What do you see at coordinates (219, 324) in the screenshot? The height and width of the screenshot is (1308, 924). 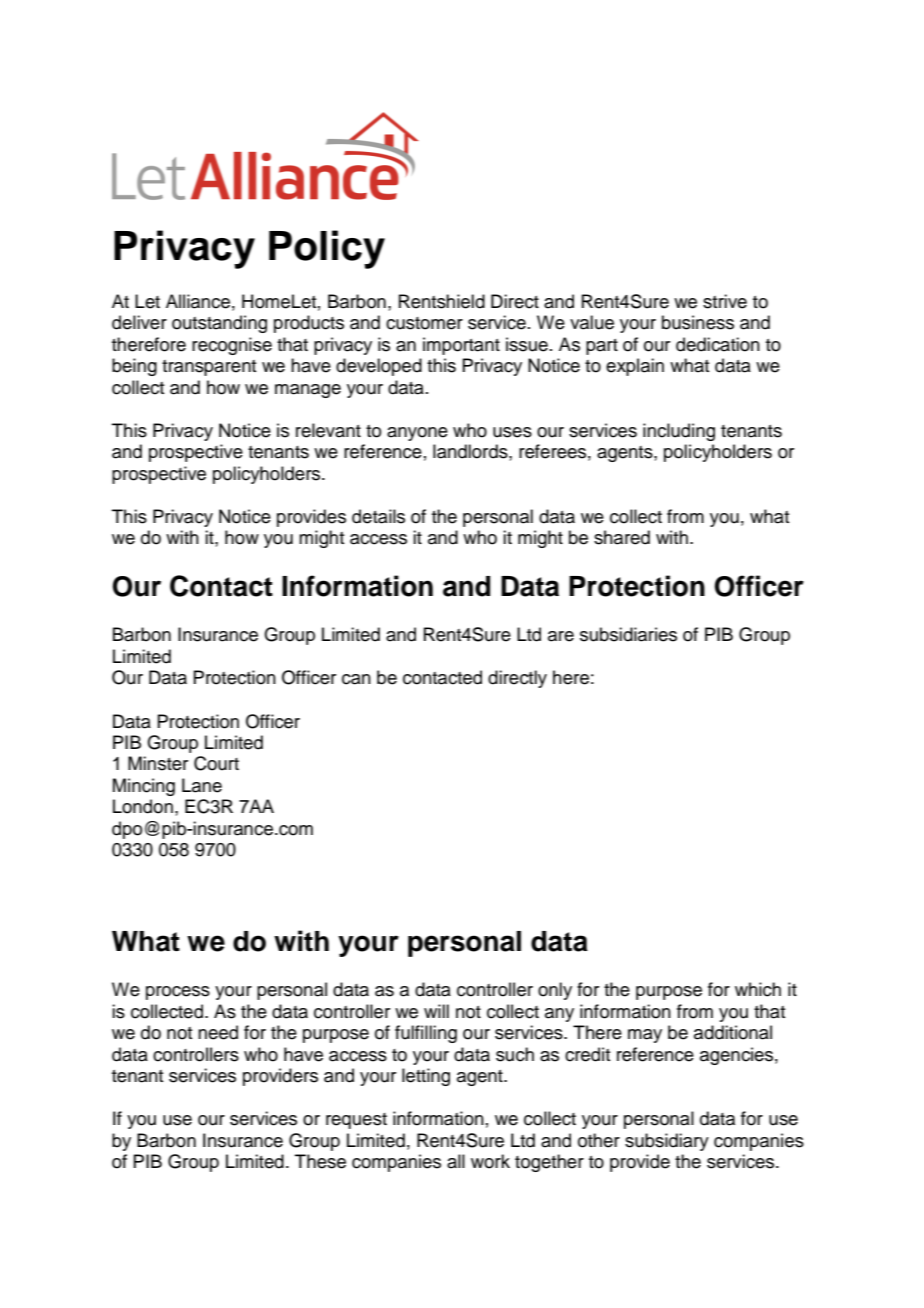 I see `outstanding` at bounding box center [219, 324].
